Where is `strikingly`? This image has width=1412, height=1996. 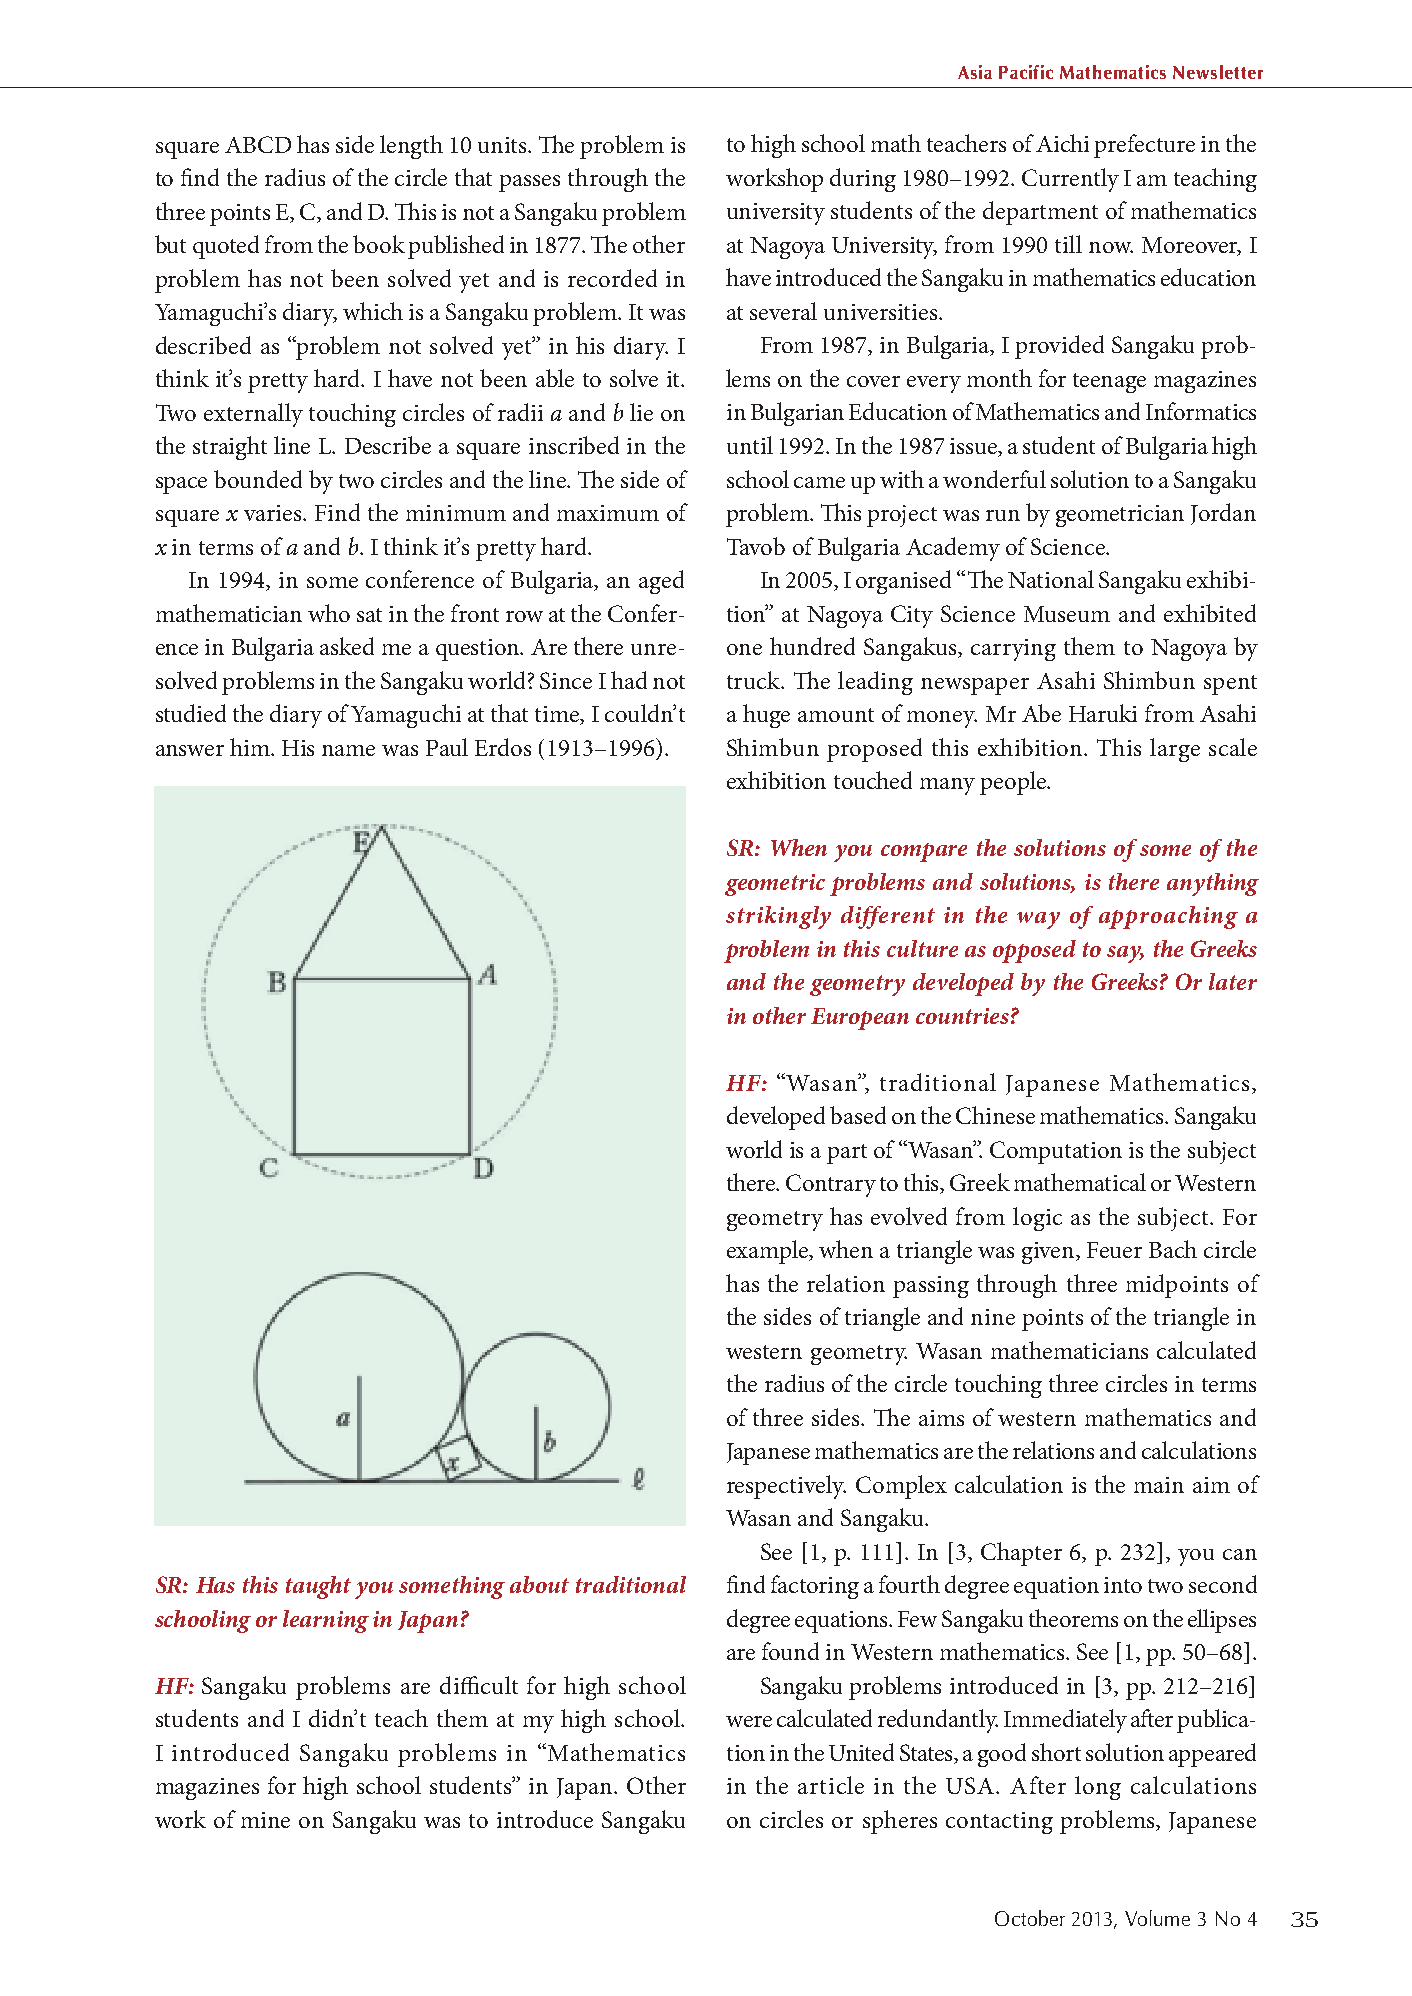
strikingly is located at coordinates (778, 917).
